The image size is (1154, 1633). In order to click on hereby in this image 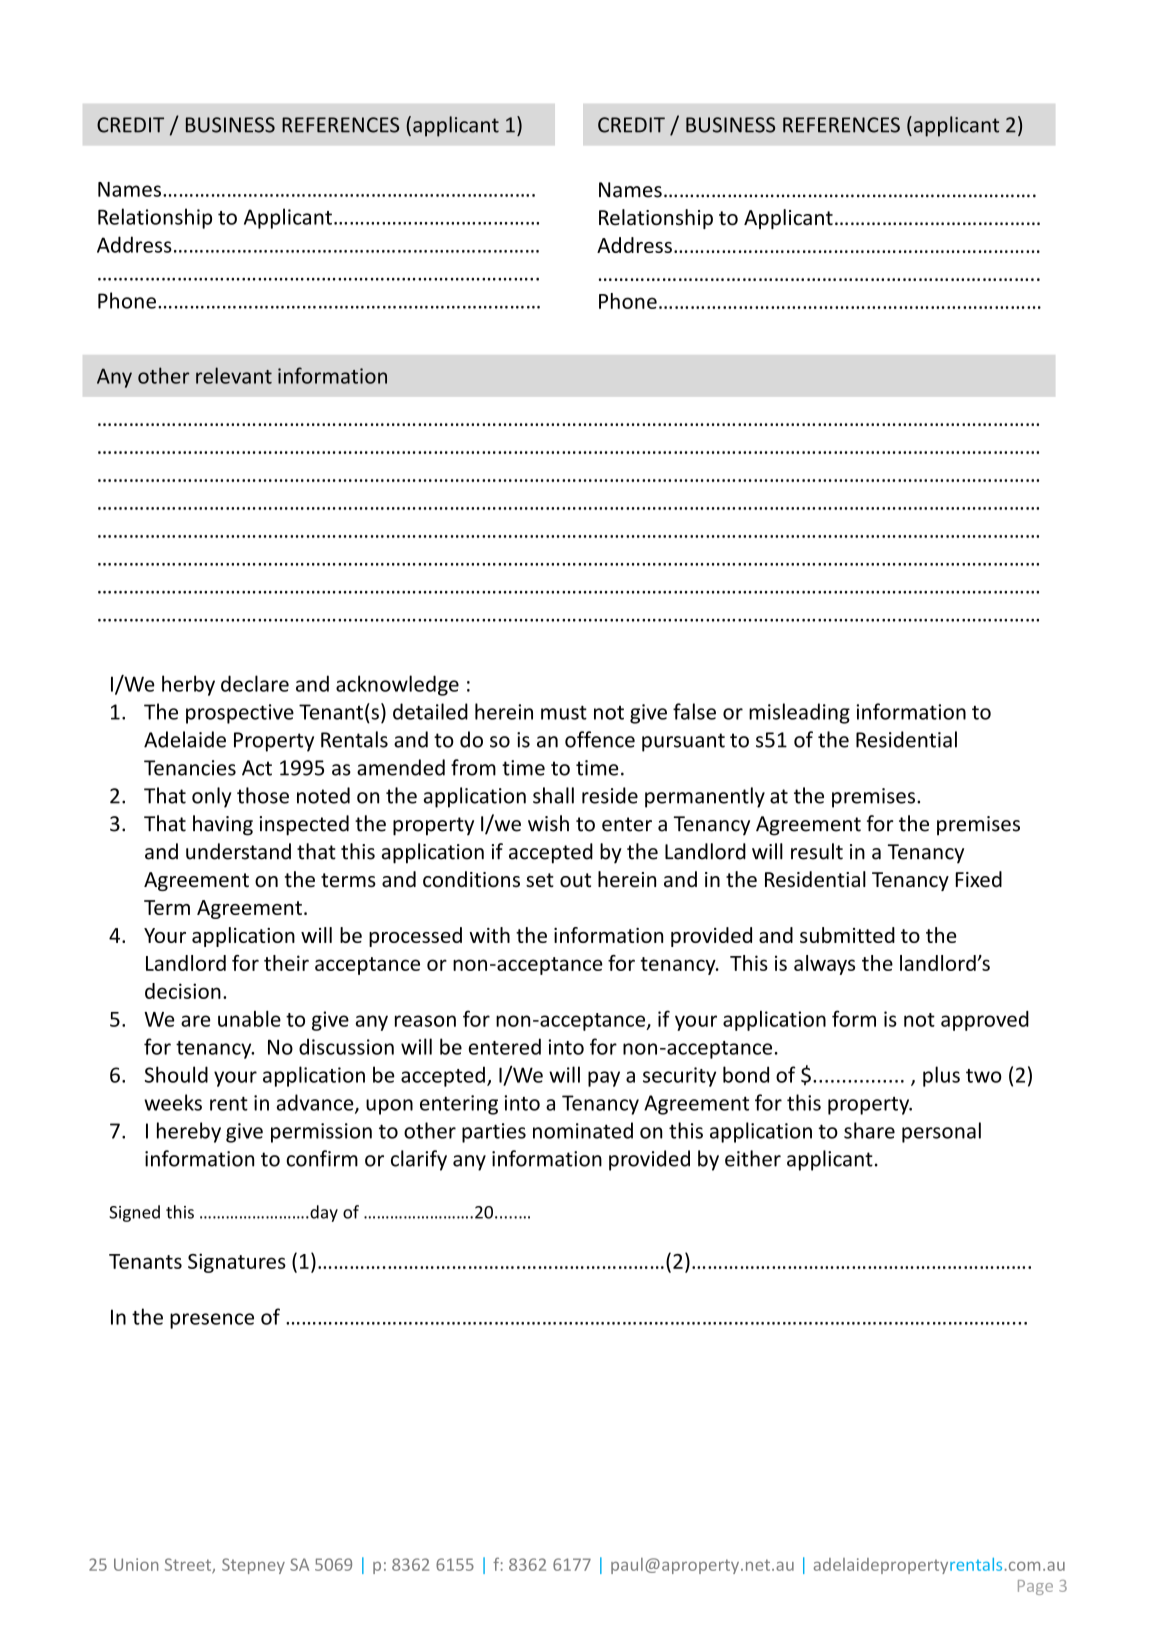, I will do `click(189, 1132)`.
